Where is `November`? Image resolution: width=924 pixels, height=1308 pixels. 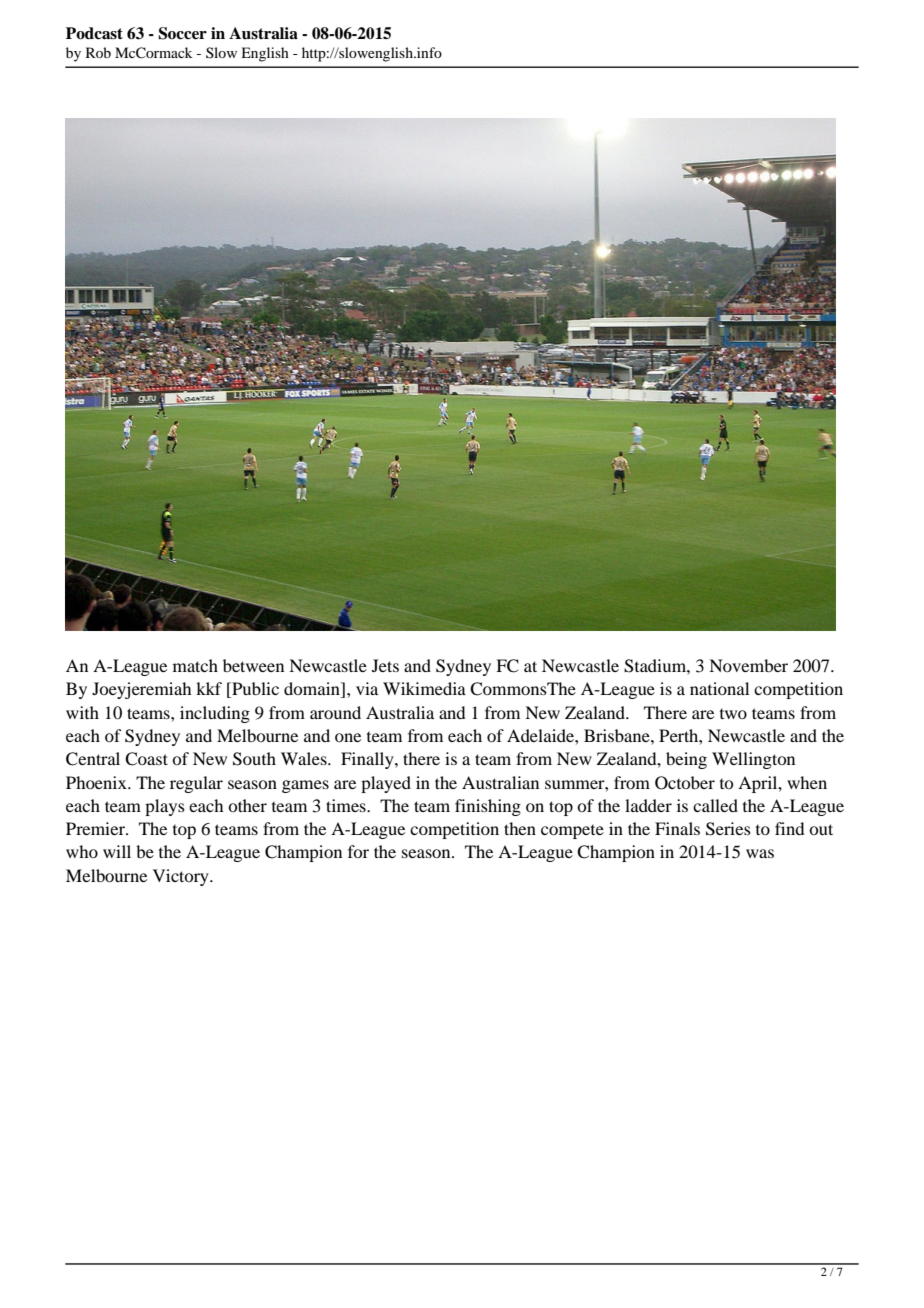 November is located at coordinates (748, 665).
